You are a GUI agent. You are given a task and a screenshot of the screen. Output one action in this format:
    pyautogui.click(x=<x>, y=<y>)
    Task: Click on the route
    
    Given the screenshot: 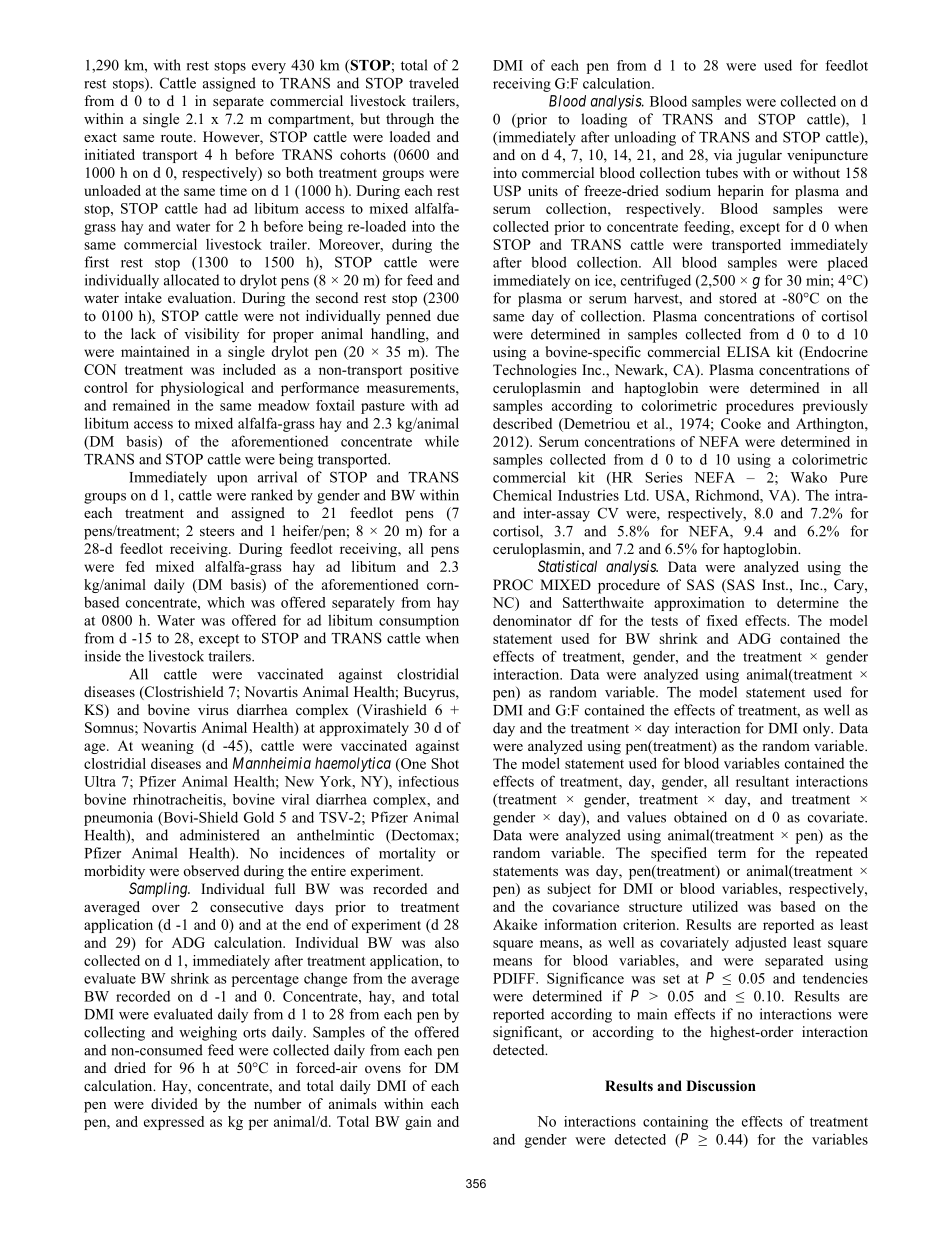 What is the action you would take?
    pyautogui.click(x=178, y=138)
